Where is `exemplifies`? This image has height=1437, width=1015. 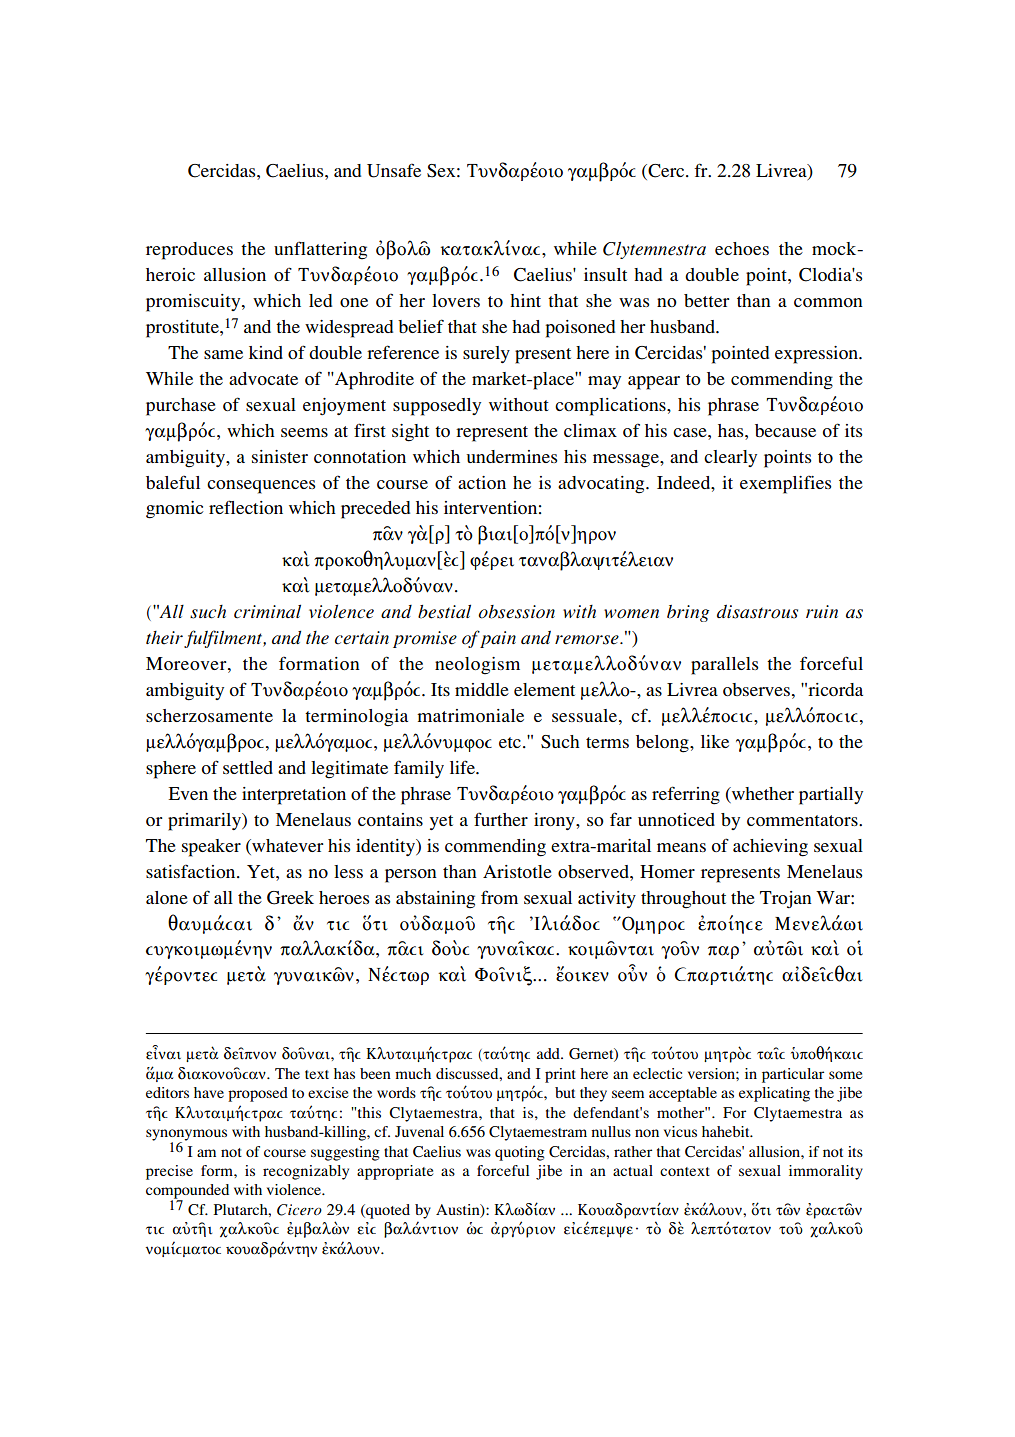
exemplifies is located at coordinates (785, 484).
